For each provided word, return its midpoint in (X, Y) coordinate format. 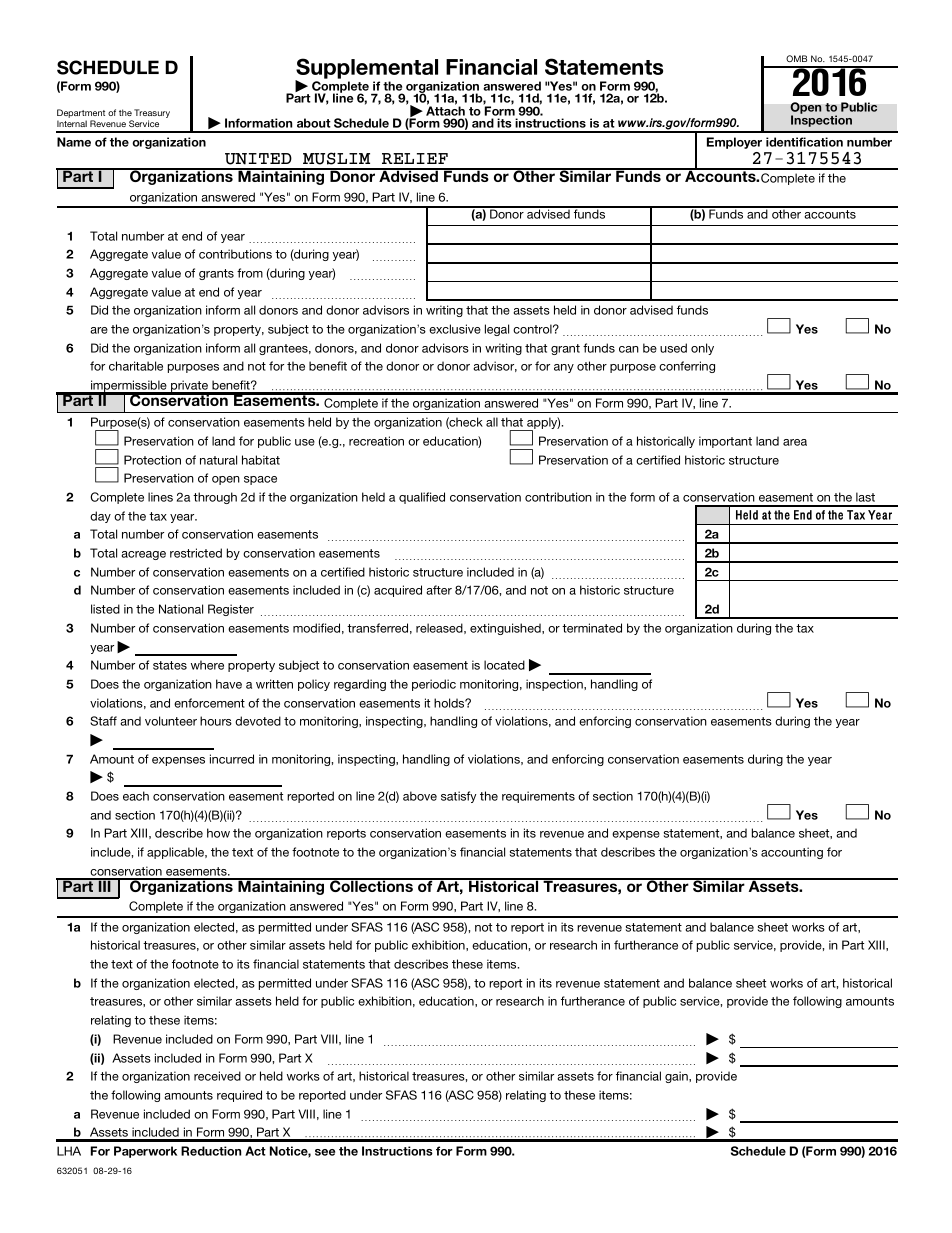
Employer (734, 143)
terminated (592, 628)
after (439, 590)
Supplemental (366, 69)
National (181, 609)
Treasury (152, 115)
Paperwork (145, 1152)
